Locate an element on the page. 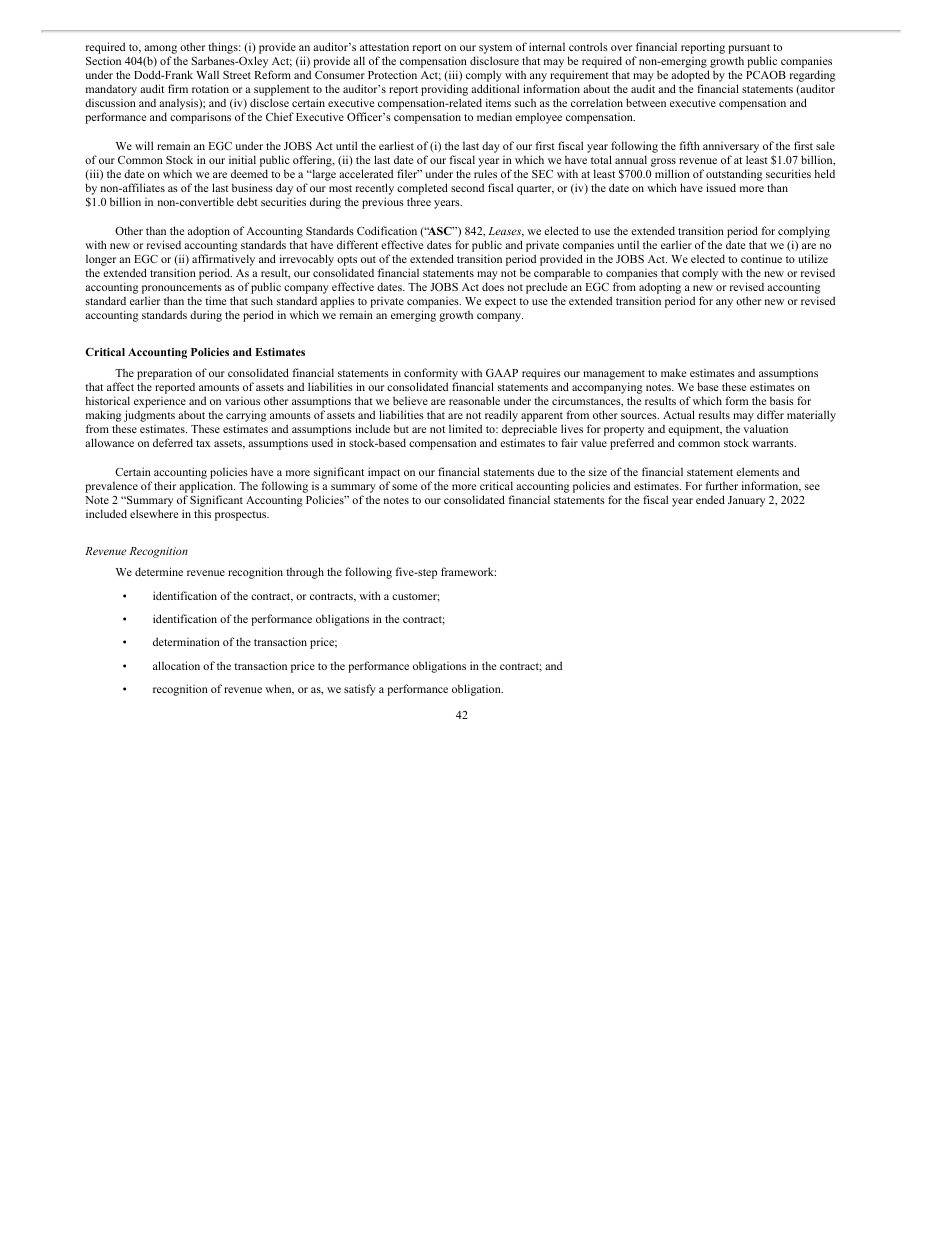 This document has width=952, height=1233. allocation is located at coordinates (176, 665).
